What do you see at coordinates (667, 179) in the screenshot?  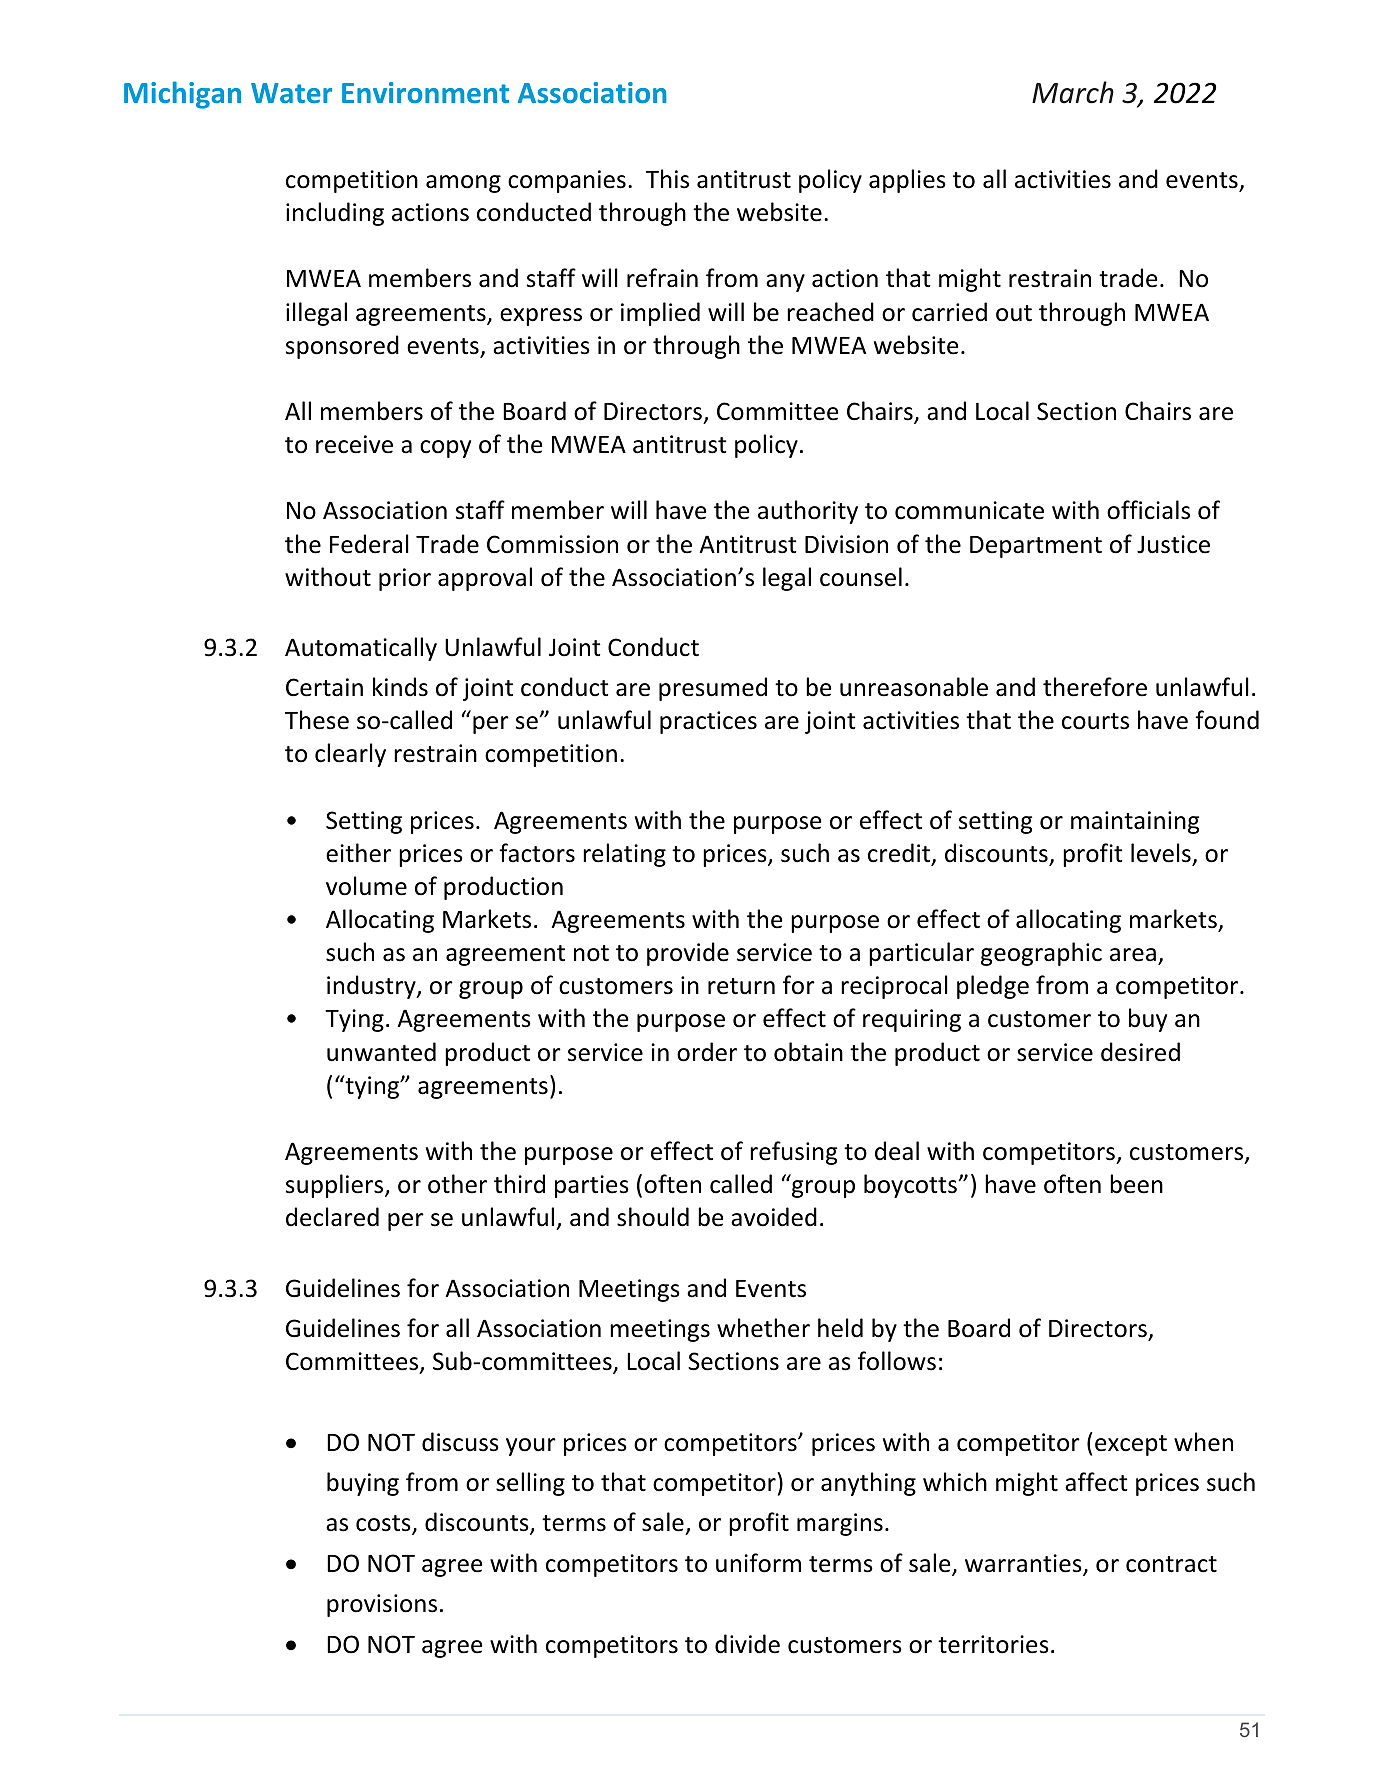 I see `This` at bounding box center [667, 179].
